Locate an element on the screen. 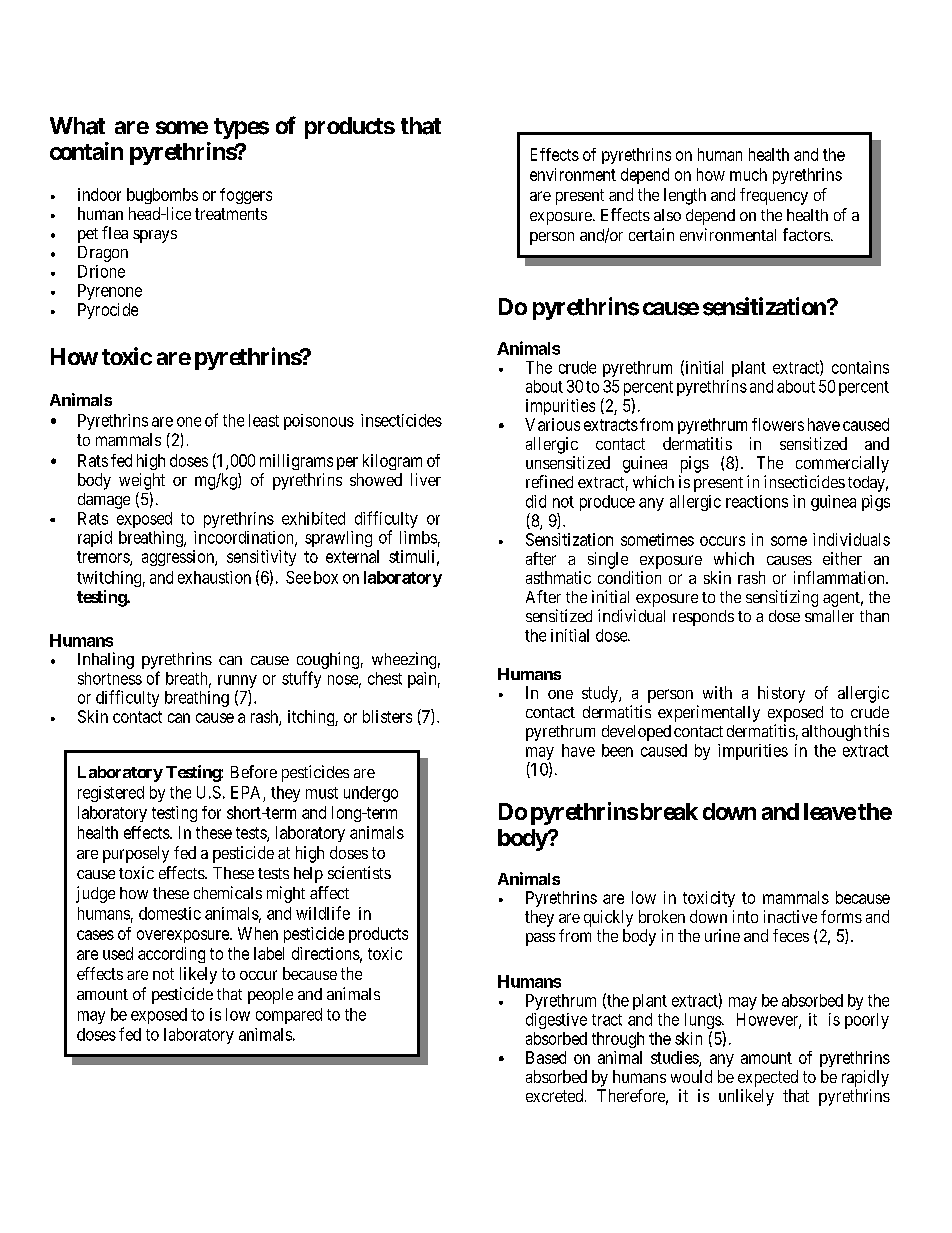 The width and height of the screenshot is (952, 1233). indoor is located at coordinates (99, 194).
